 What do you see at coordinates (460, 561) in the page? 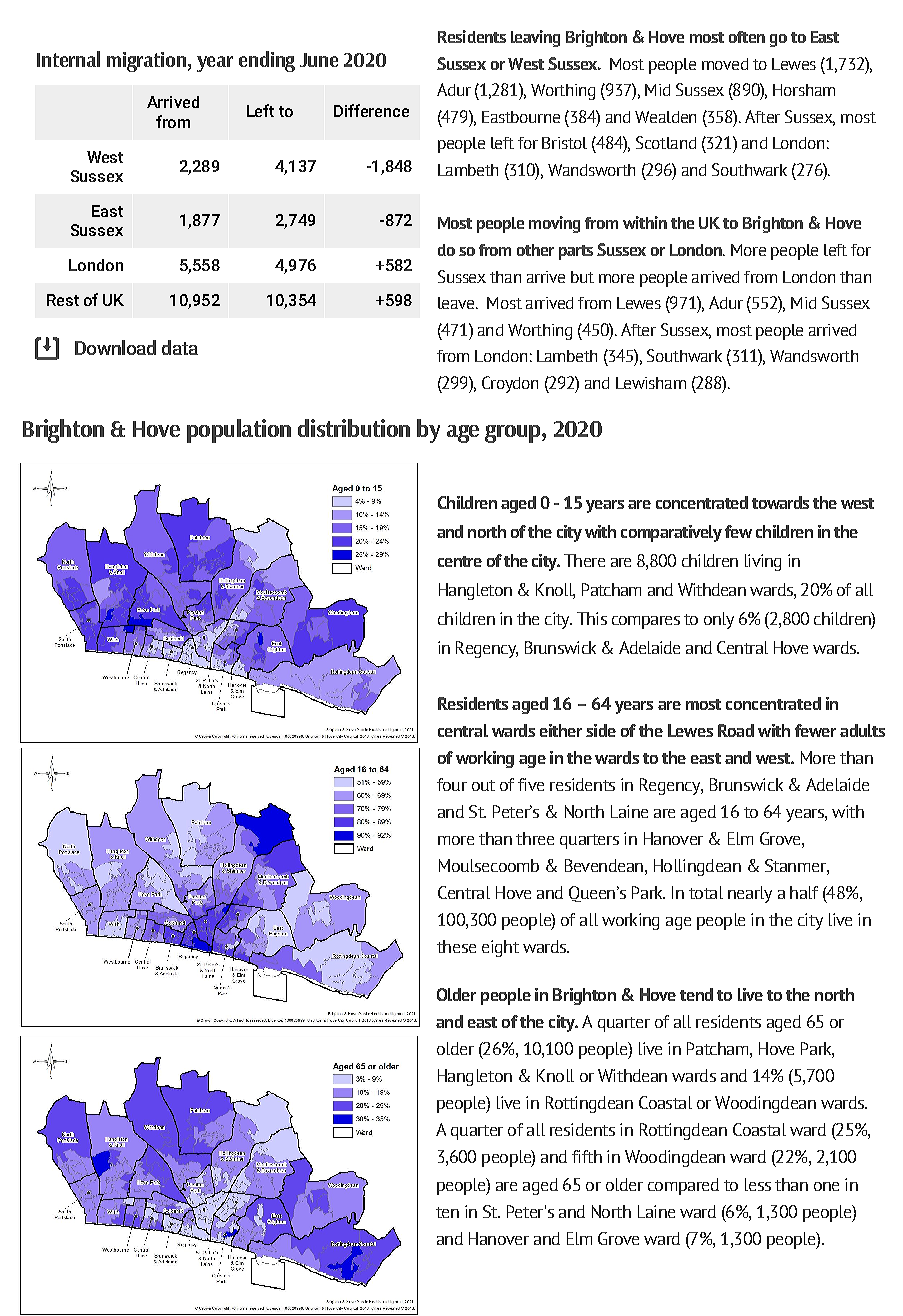
I see `centre` at bounding box center [460, 561].
